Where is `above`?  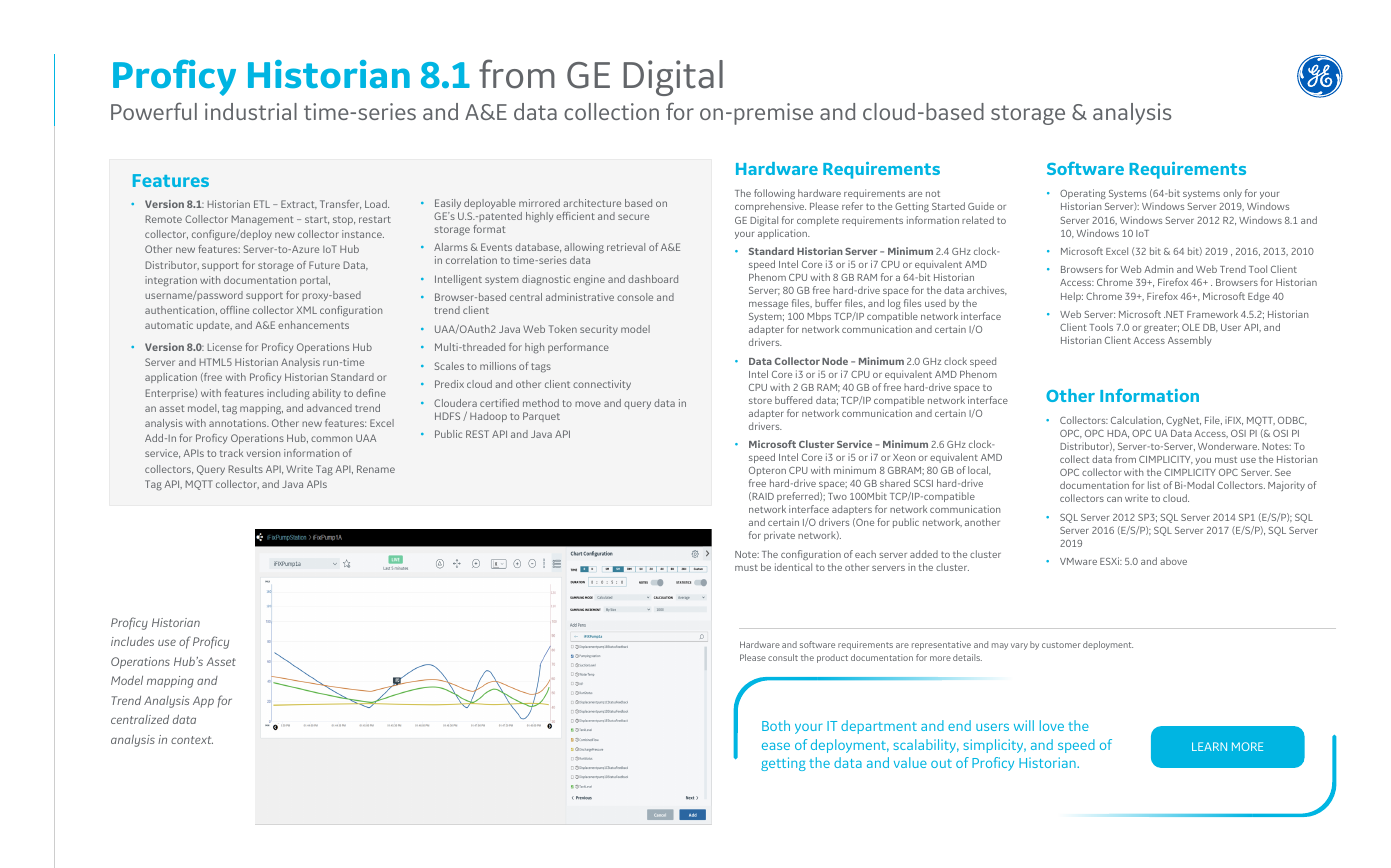 above is located at coordinates (1173, 561).
